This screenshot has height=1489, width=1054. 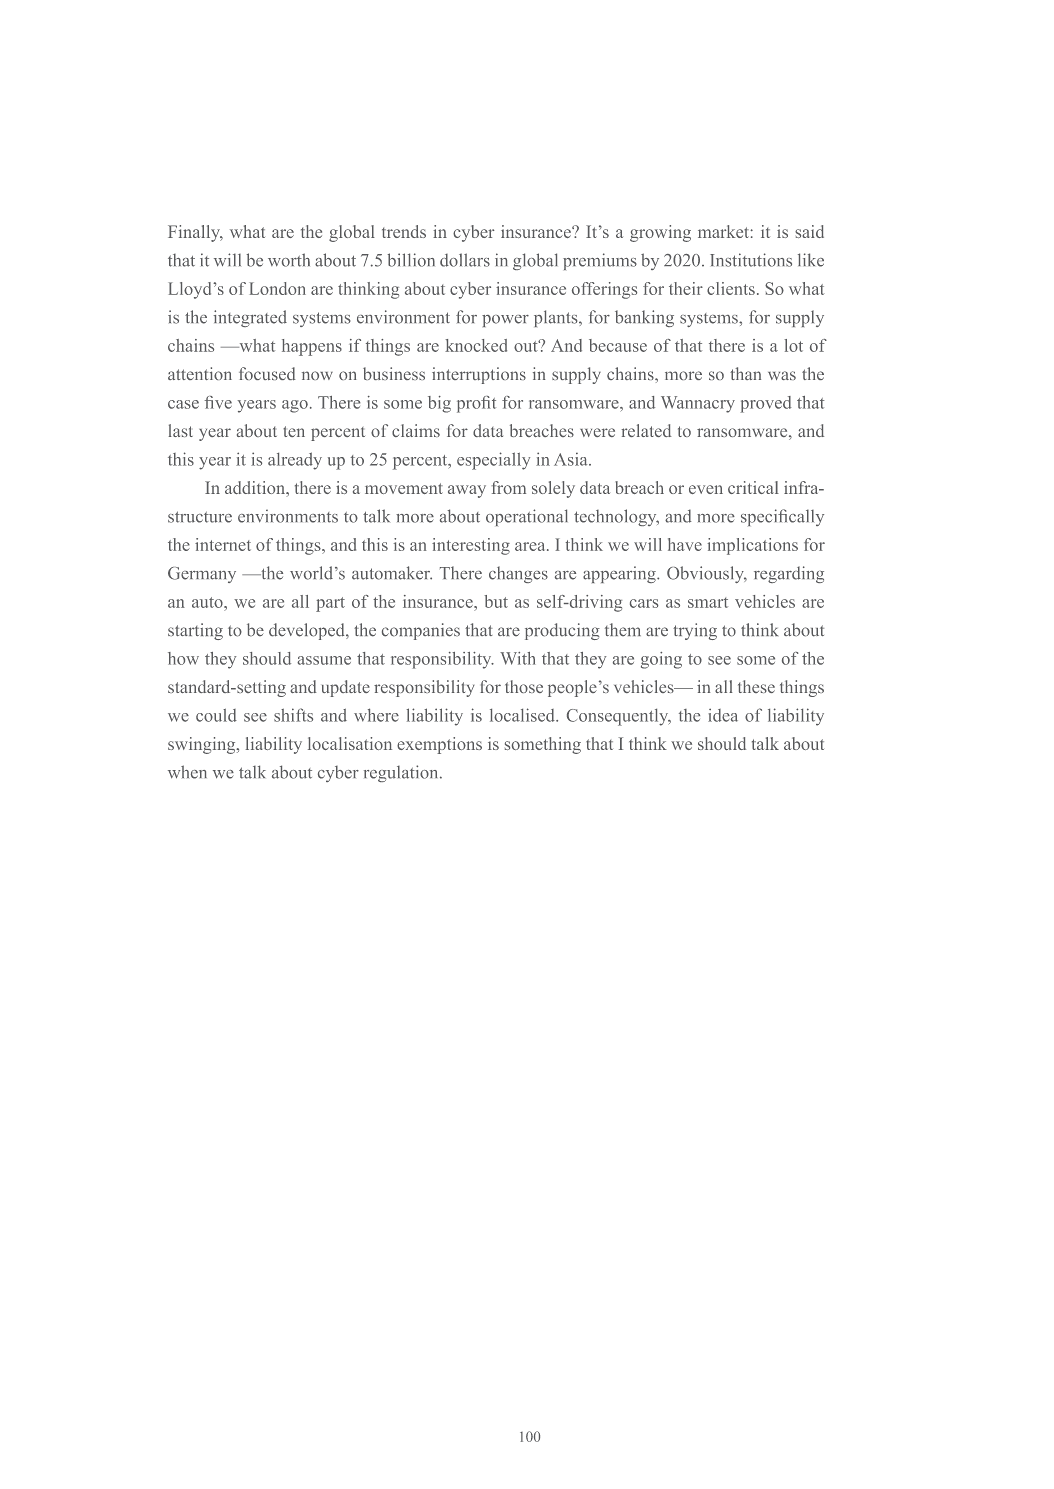 What do you see at coordinates (203, 745) in the screenshot?
I see `swinging` at bounding box center [203, 745].
